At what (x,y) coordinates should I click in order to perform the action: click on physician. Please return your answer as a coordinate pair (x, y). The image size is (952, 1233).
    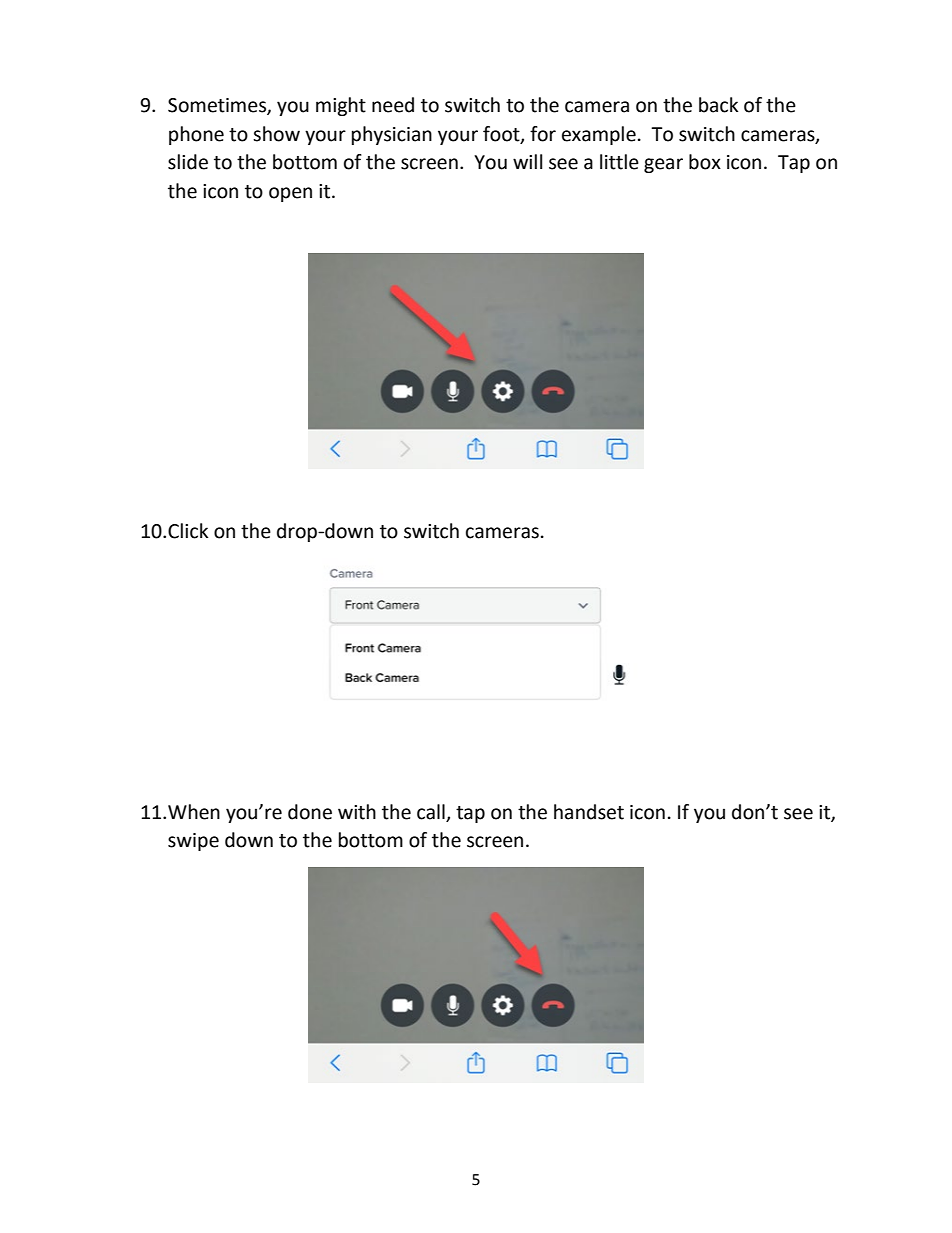
    Looking at the image, I should click on (392, 135).
